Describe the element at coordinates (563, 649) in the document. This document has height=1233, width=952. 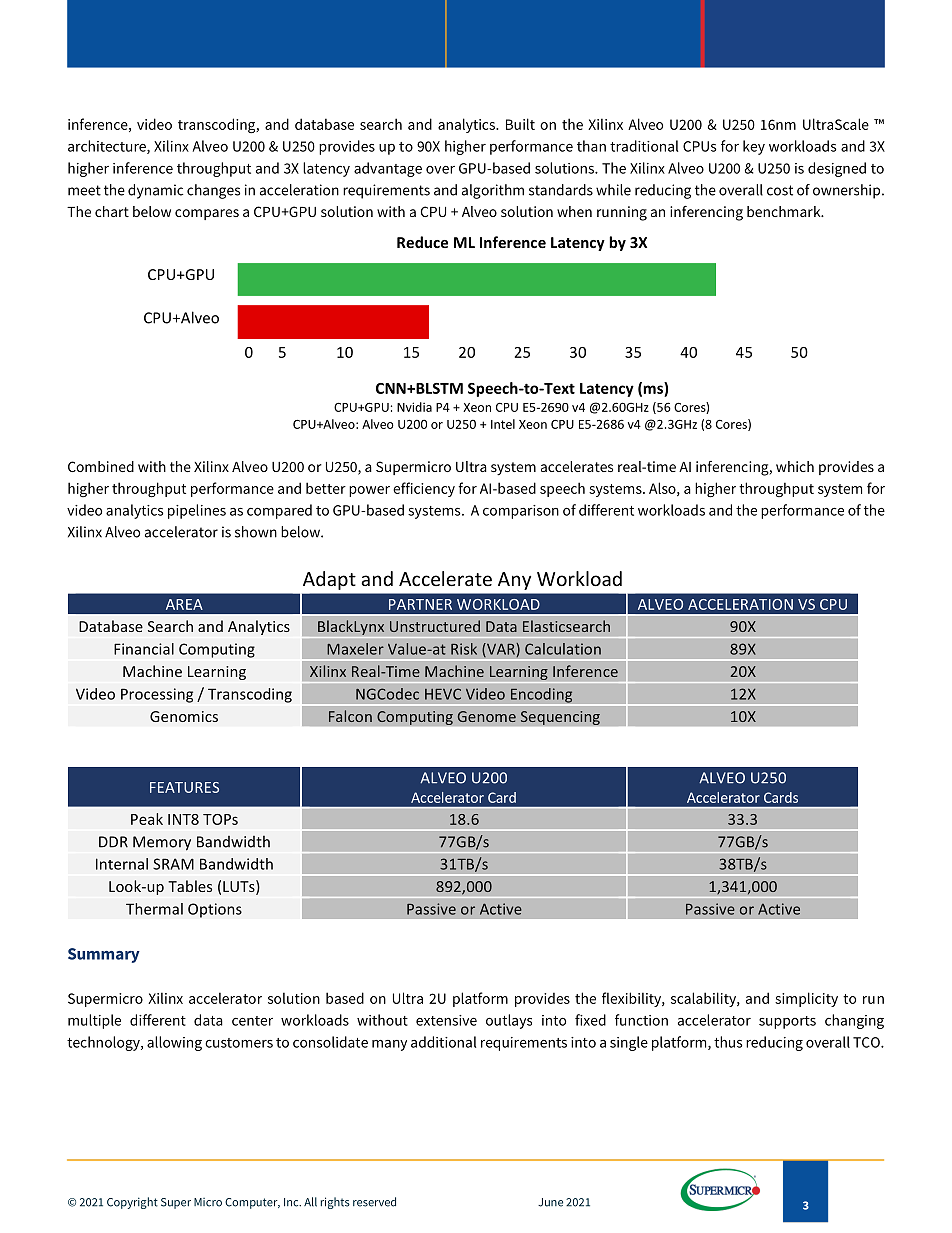
I see `Calculation` at that location.
